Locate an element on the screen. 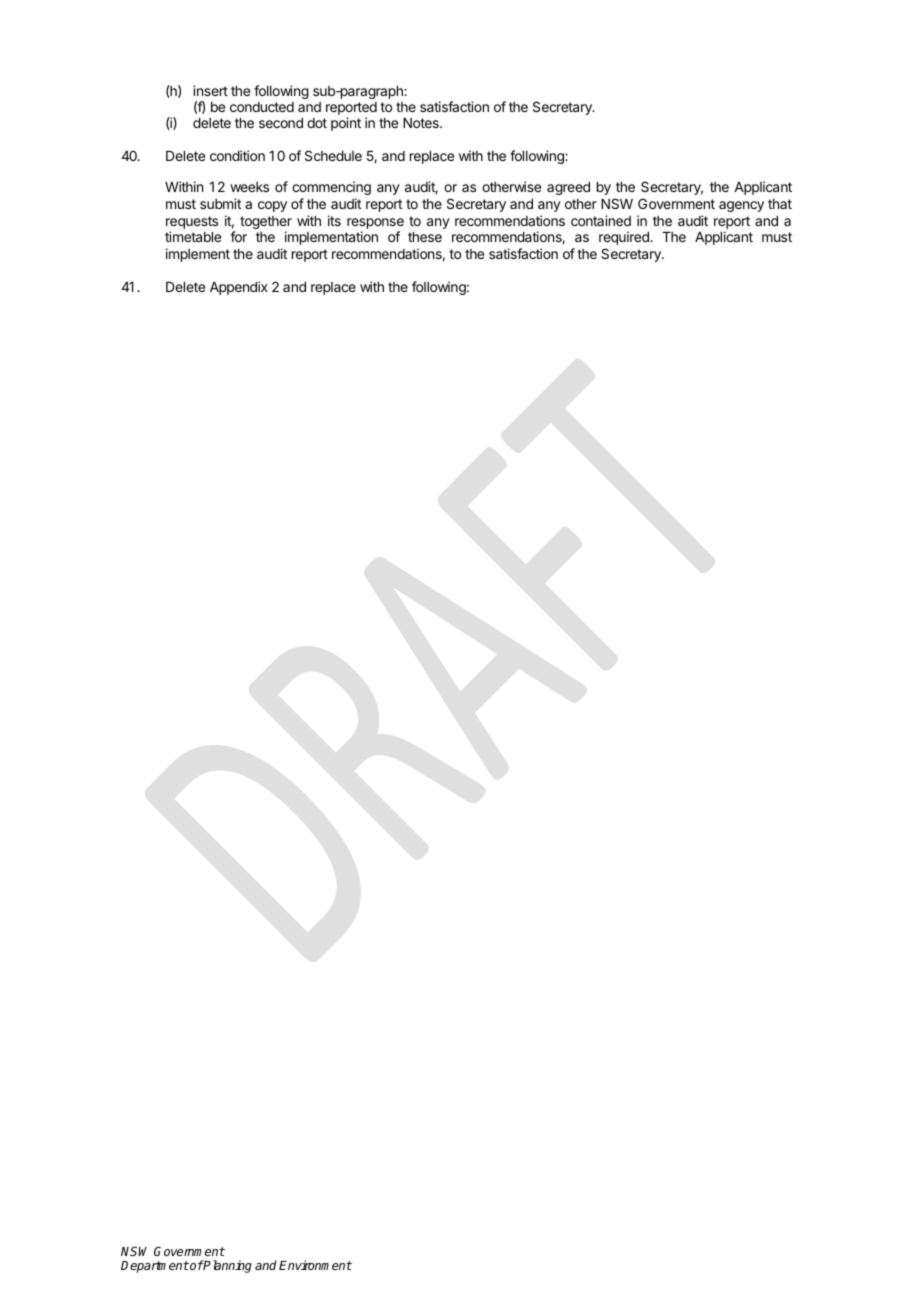 The width and height of the screenshot is (924, 1308). response is located at coordinates (375, 225).
